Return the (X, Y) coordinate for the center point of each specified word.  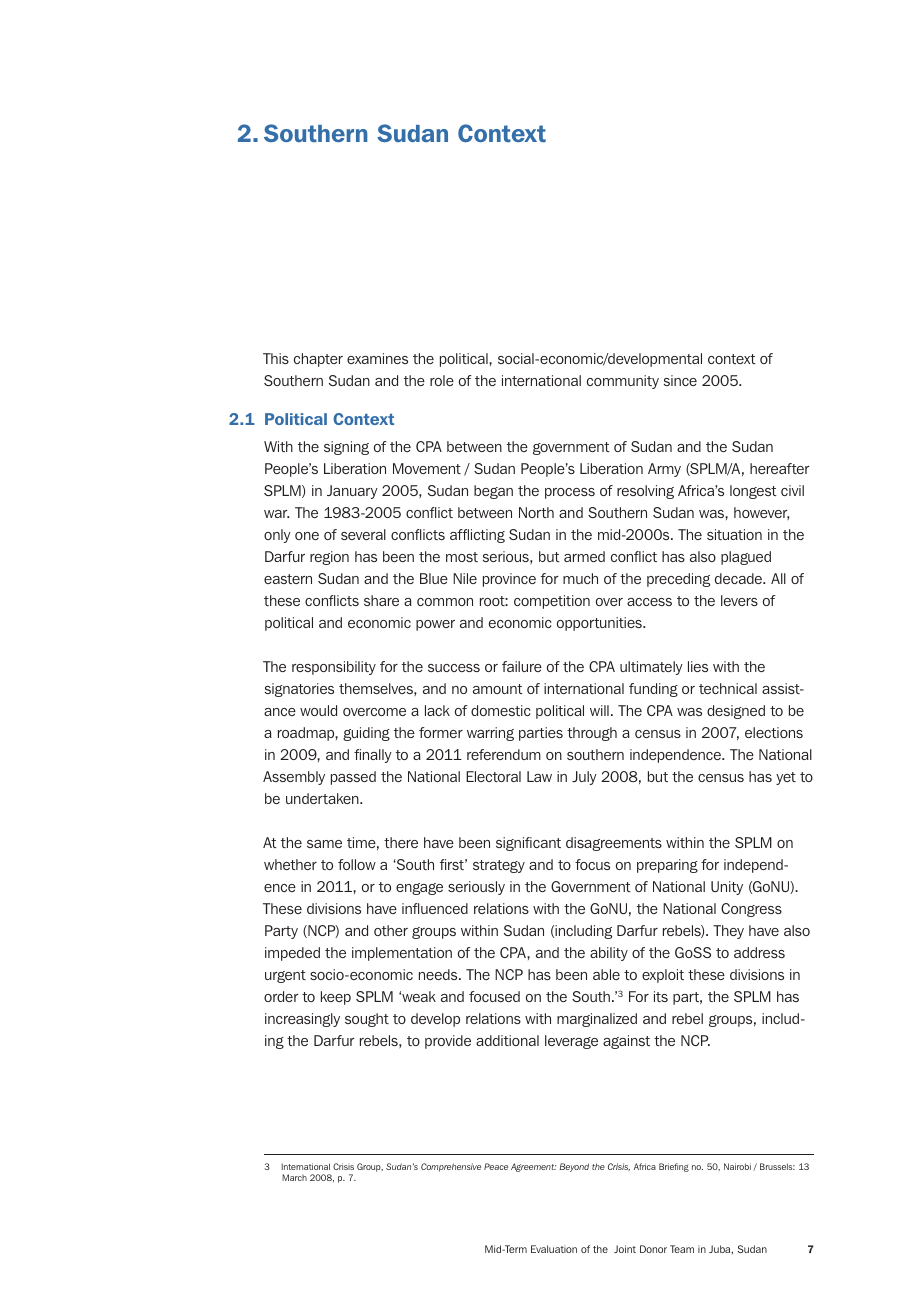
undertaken (323, 798)
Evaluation (554, 1249)
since (680, 380)
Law (539, 776)
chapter (318, 360)
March (294, 1177)
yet (786, 778)
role (442, 380)
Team (682, 1249)
